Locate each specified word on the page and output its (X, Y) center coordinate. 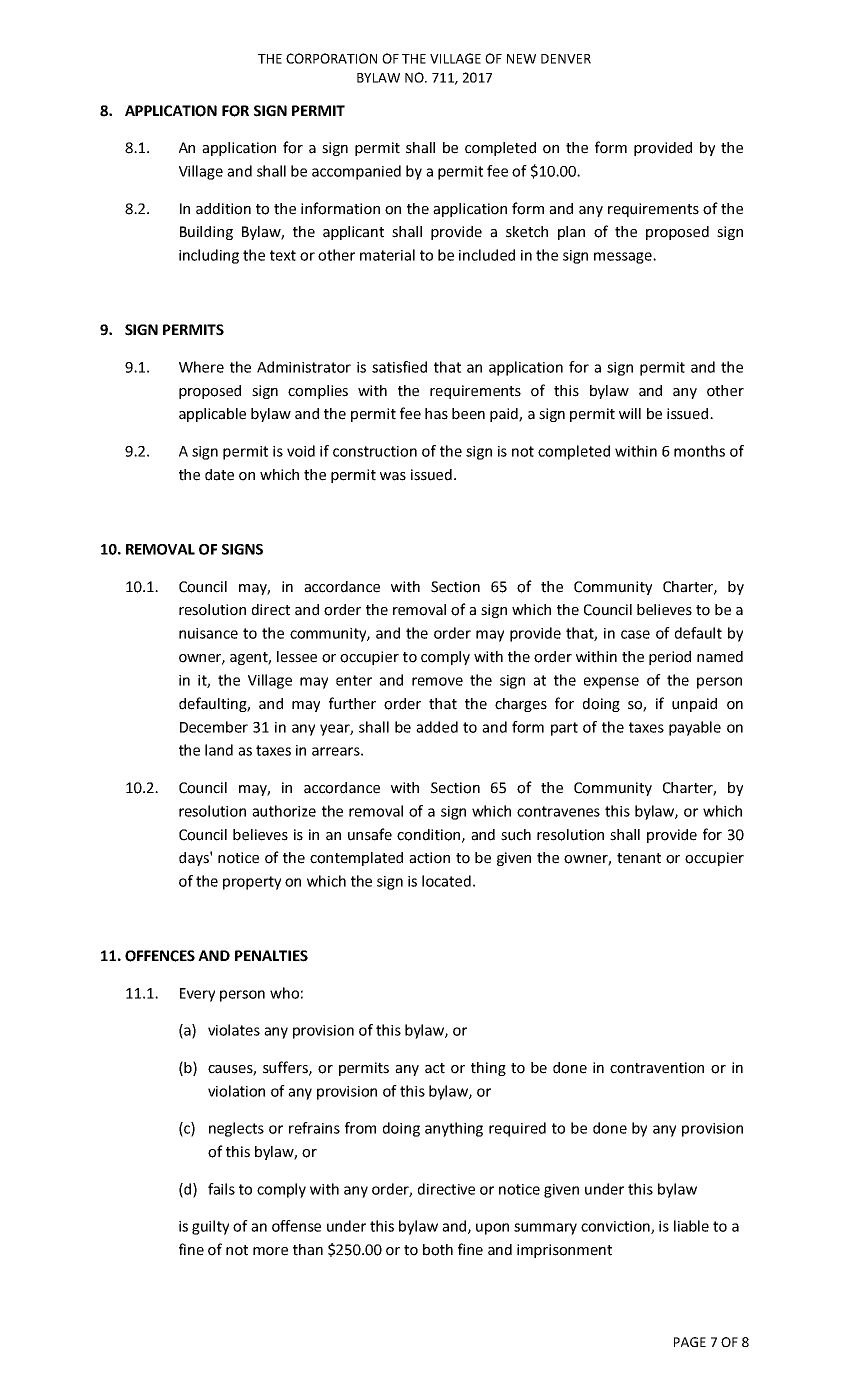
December (214, 727)
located (446, 881)
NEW (521, 59)
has (436, 414)
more (270, 1251)
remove (437, 681)
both (438, 1250)
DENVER (566, 59)
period (670, 658)
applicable (212, 415)
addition (223, 209)
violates (234, 1030)
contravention (657, 1068)
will (630, 413)
